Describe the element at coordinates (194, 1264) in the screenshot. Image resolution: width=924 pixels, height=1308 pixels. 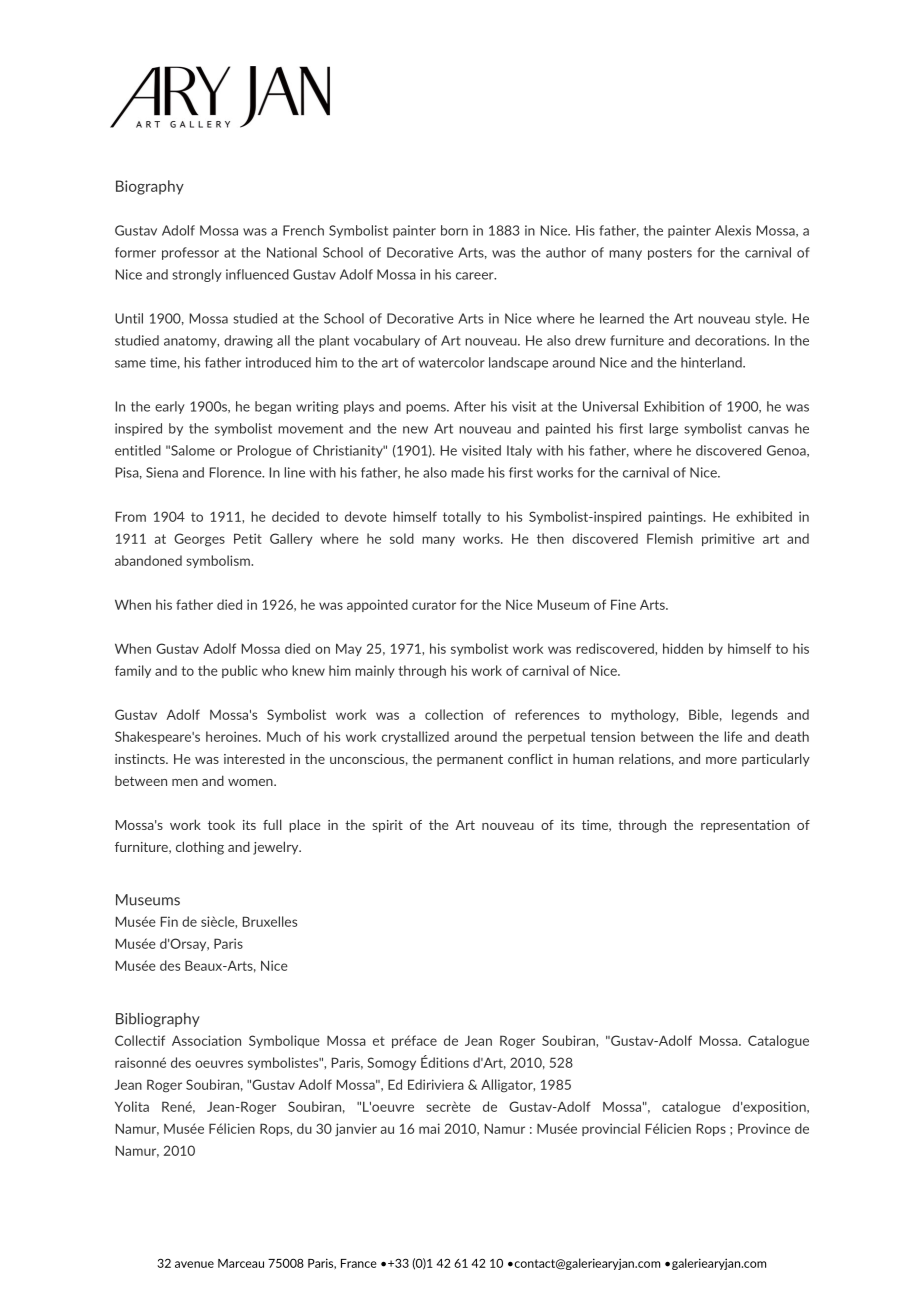
I see `avenue` at that location.
